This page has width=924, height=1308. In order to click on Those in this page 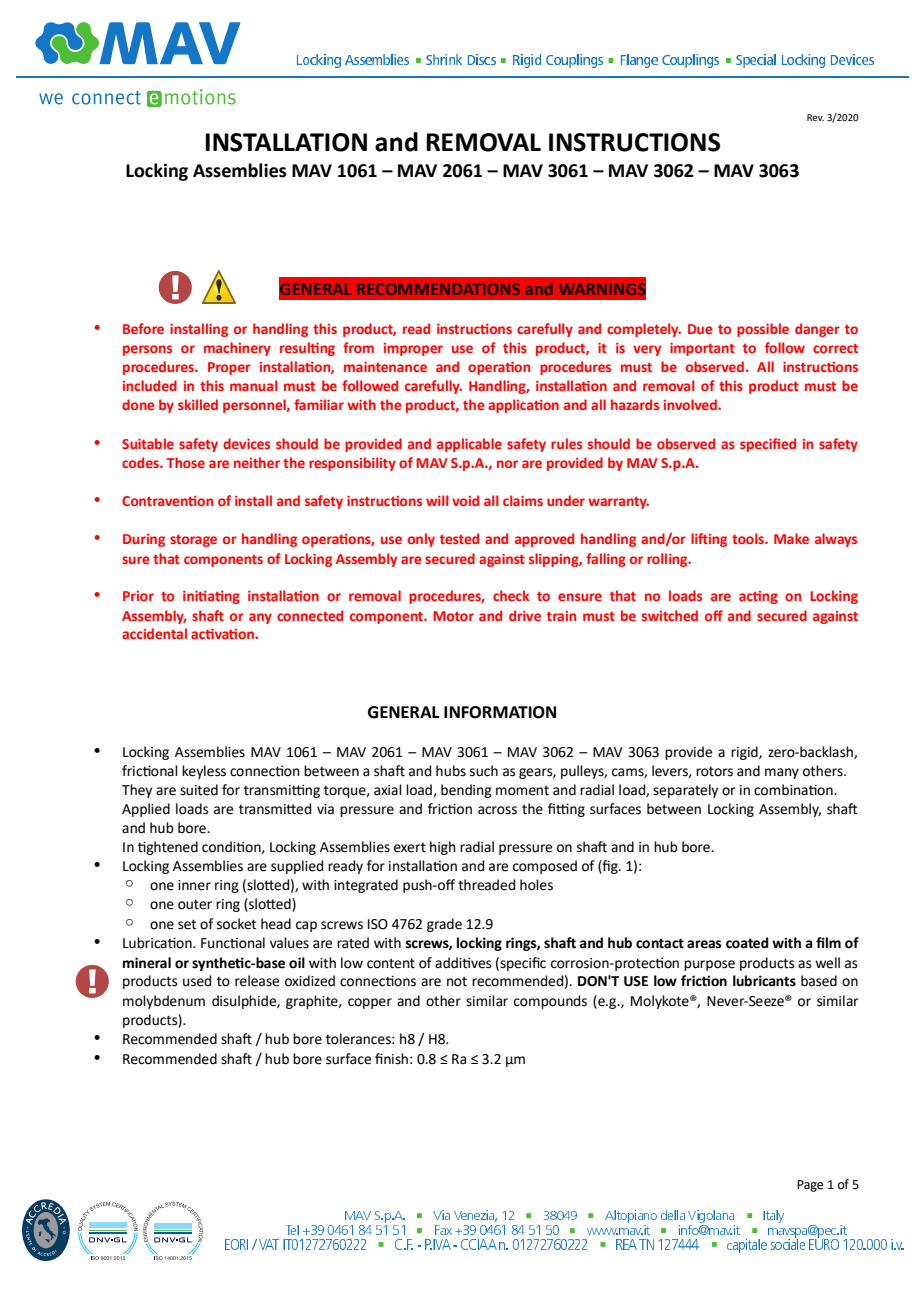, I will do `click(186, 462)`.
